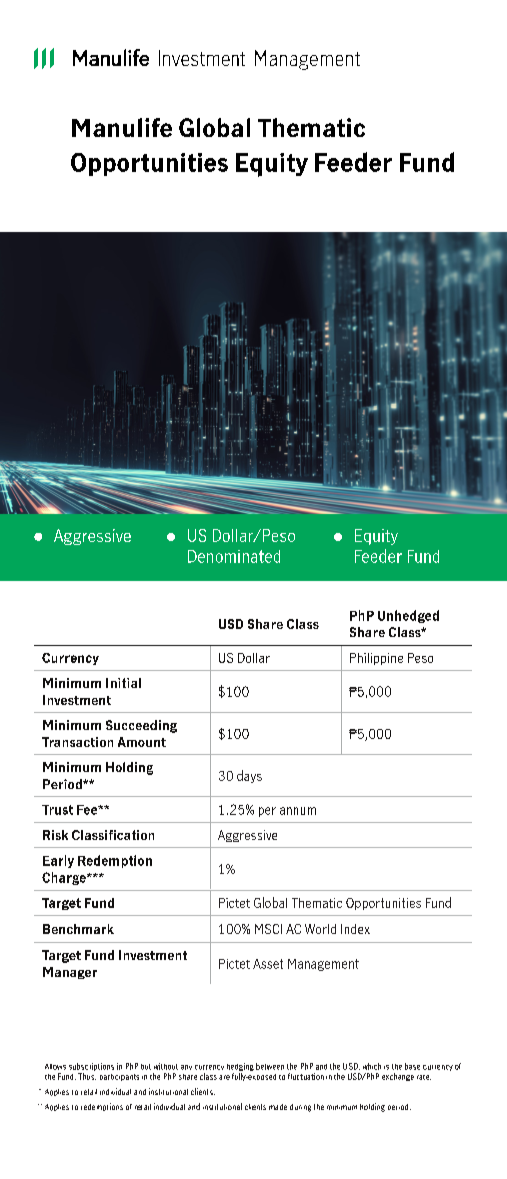  What do you see at coordinates (122, 127) in the screenshot?
I see `Manulife` at bounding box center [122, 127].
